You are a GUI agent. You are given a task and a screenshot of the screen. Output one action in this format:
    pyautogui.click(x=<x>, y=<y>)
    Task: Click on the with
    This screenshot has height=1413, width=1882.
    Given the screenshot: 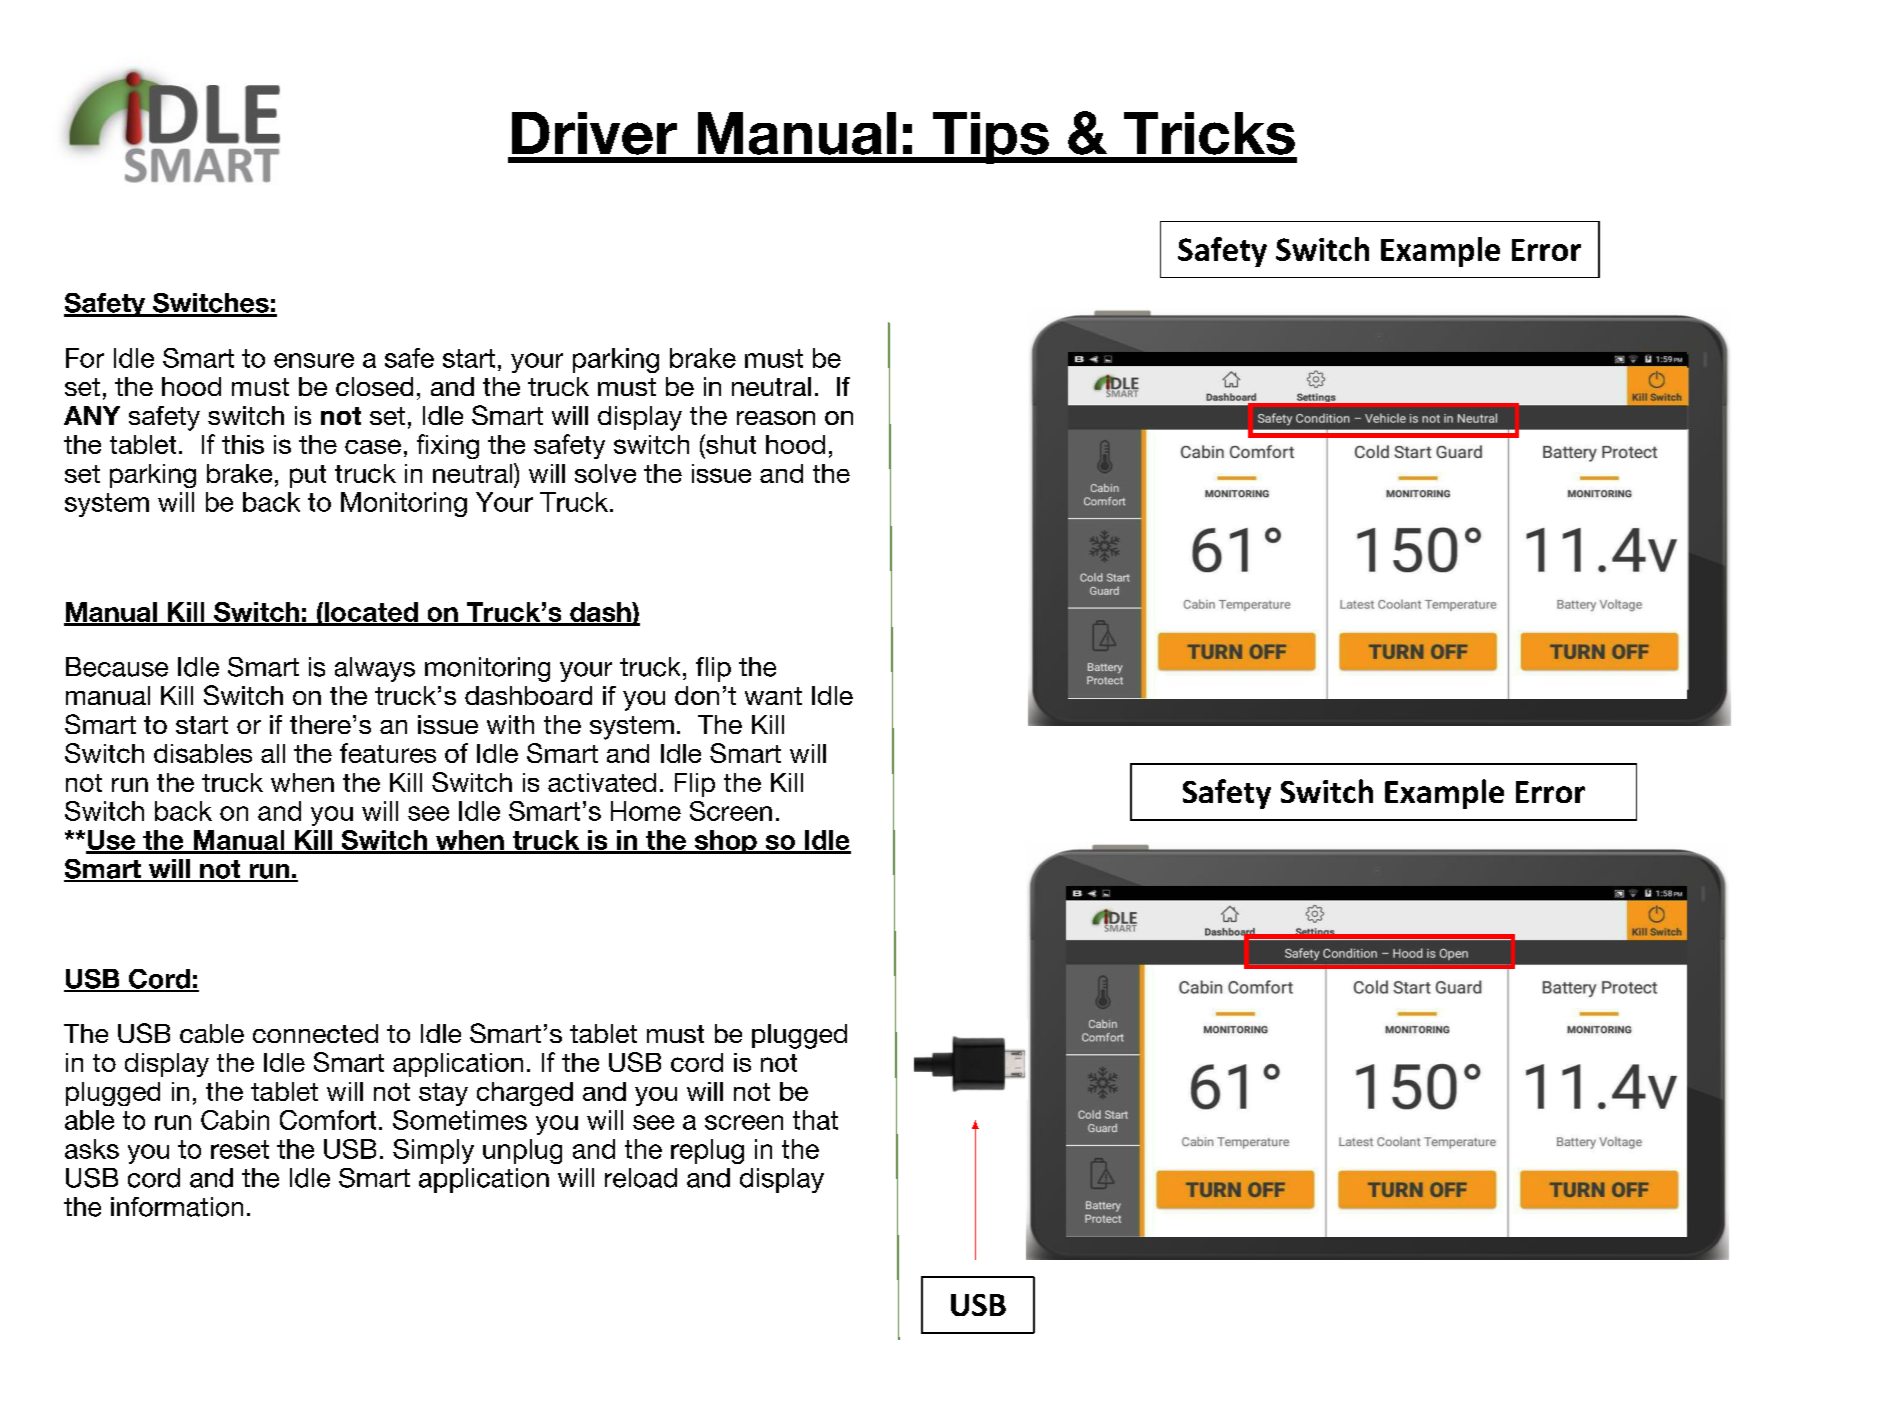 What is the action you would take?
    pyautogui.click(x=510, y=724)
